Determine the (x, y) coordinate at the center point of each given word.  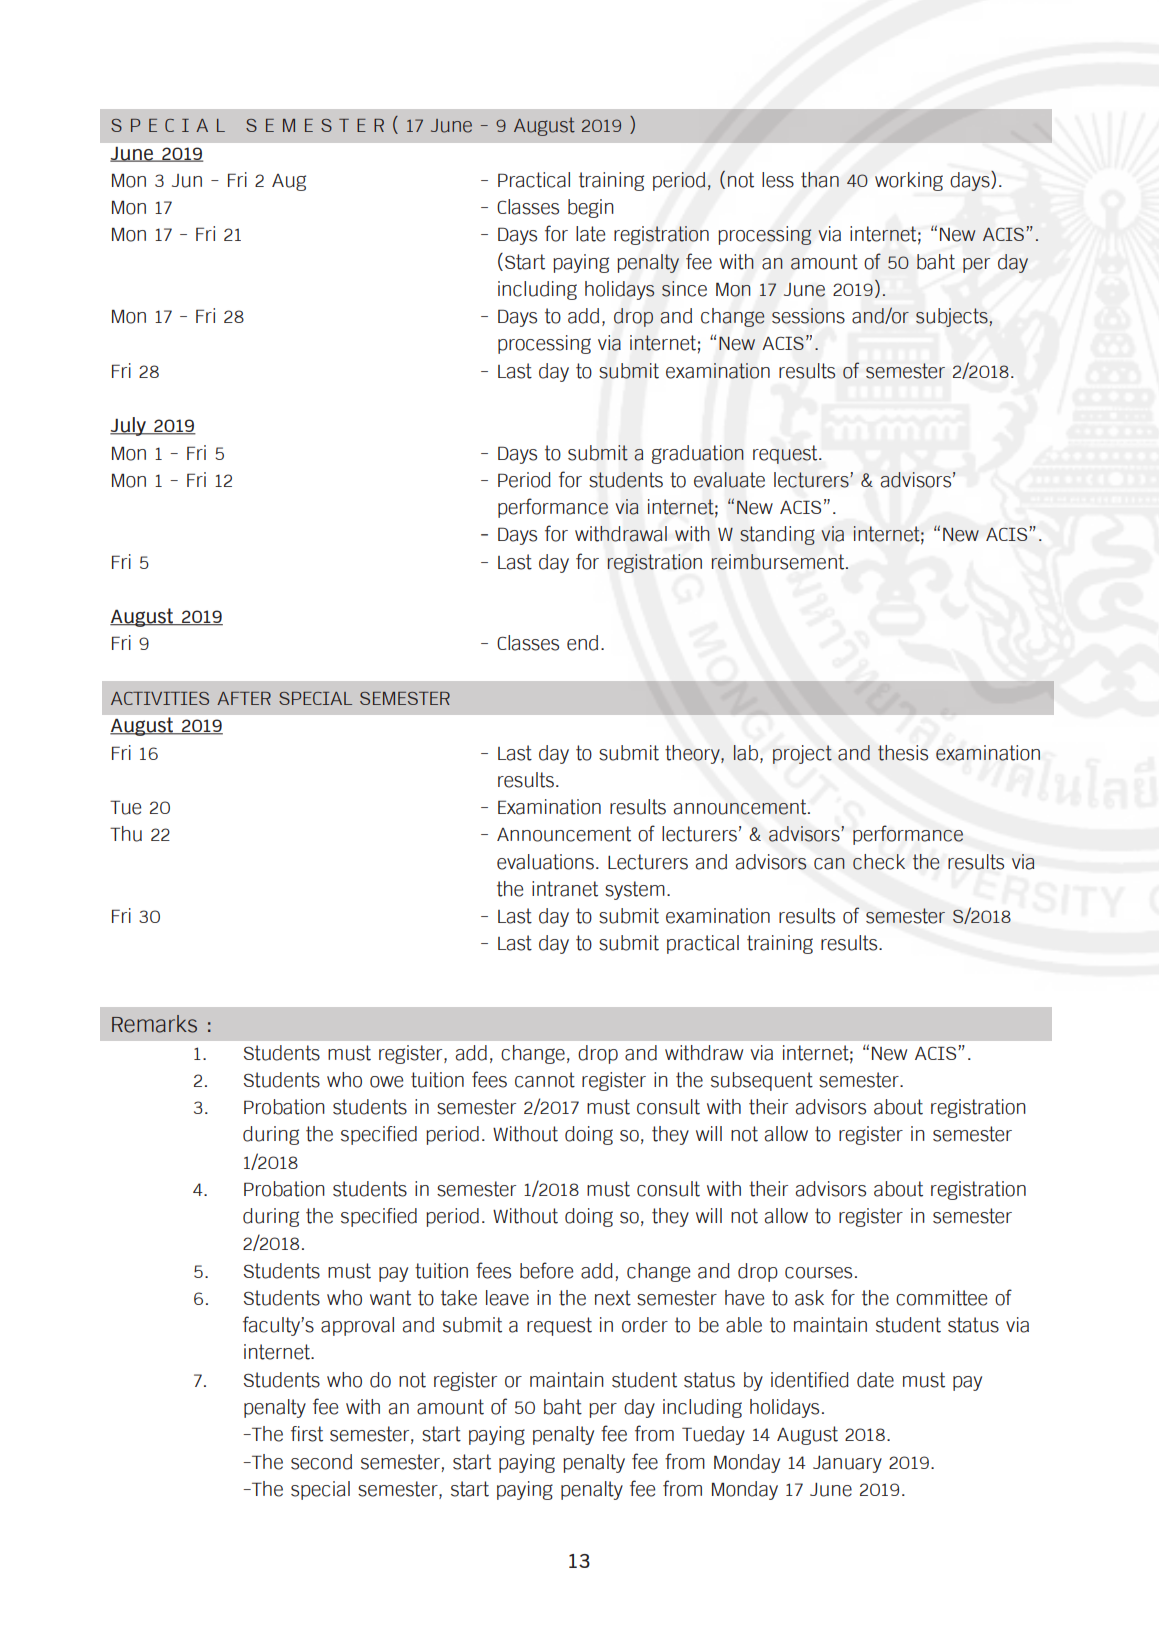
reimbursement (779, 562)
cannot (545, 1080)
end (582, 643)
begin (591, 208)
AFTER (244, 698)
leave (507, 1298)
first (307, 1434)
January (847, 1464)
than (820, 180)
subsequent (762, 1081)
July (129, 426)
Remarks (154, 1024)
